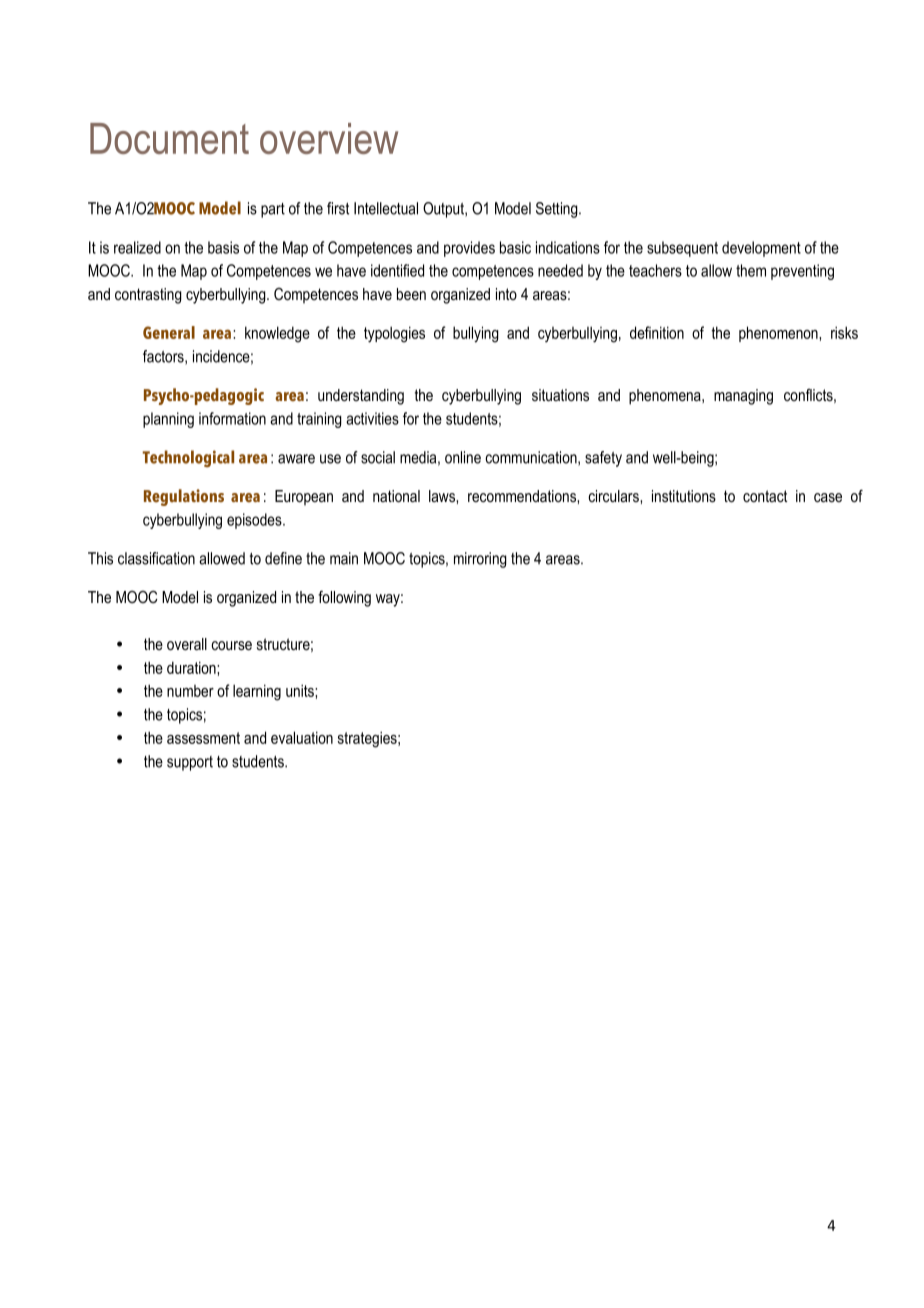  I want to click on development, so click(761, 249).
